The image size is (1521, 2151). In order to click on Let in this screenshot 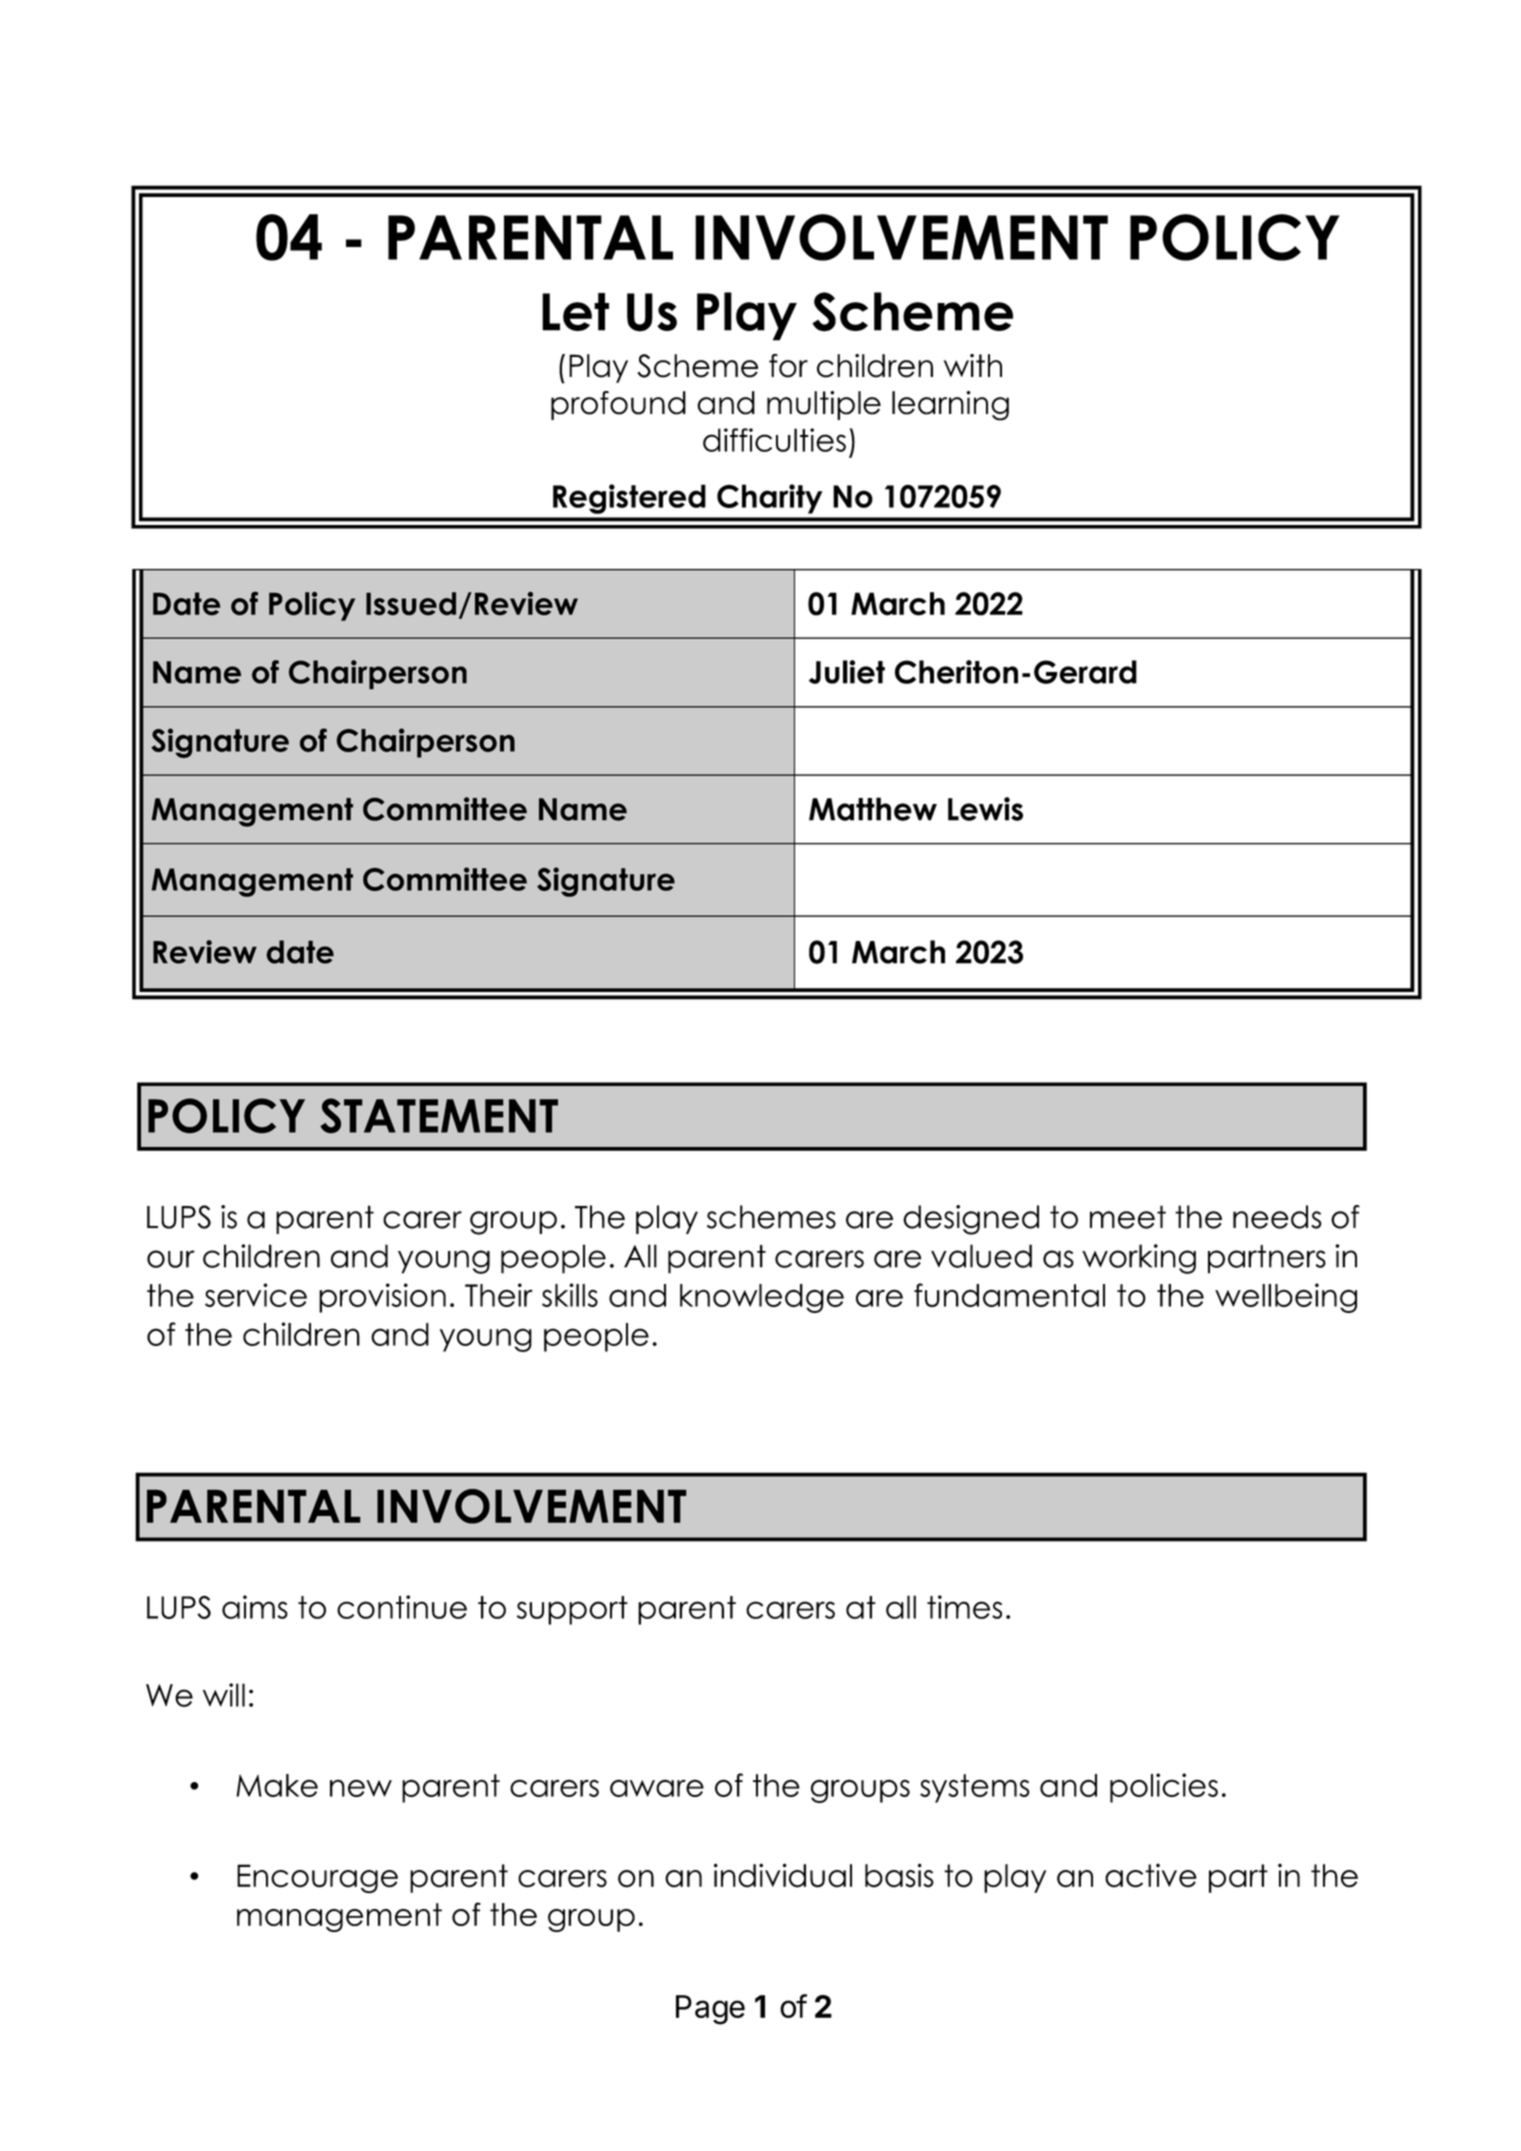, I will do `click(575, 312)`.
